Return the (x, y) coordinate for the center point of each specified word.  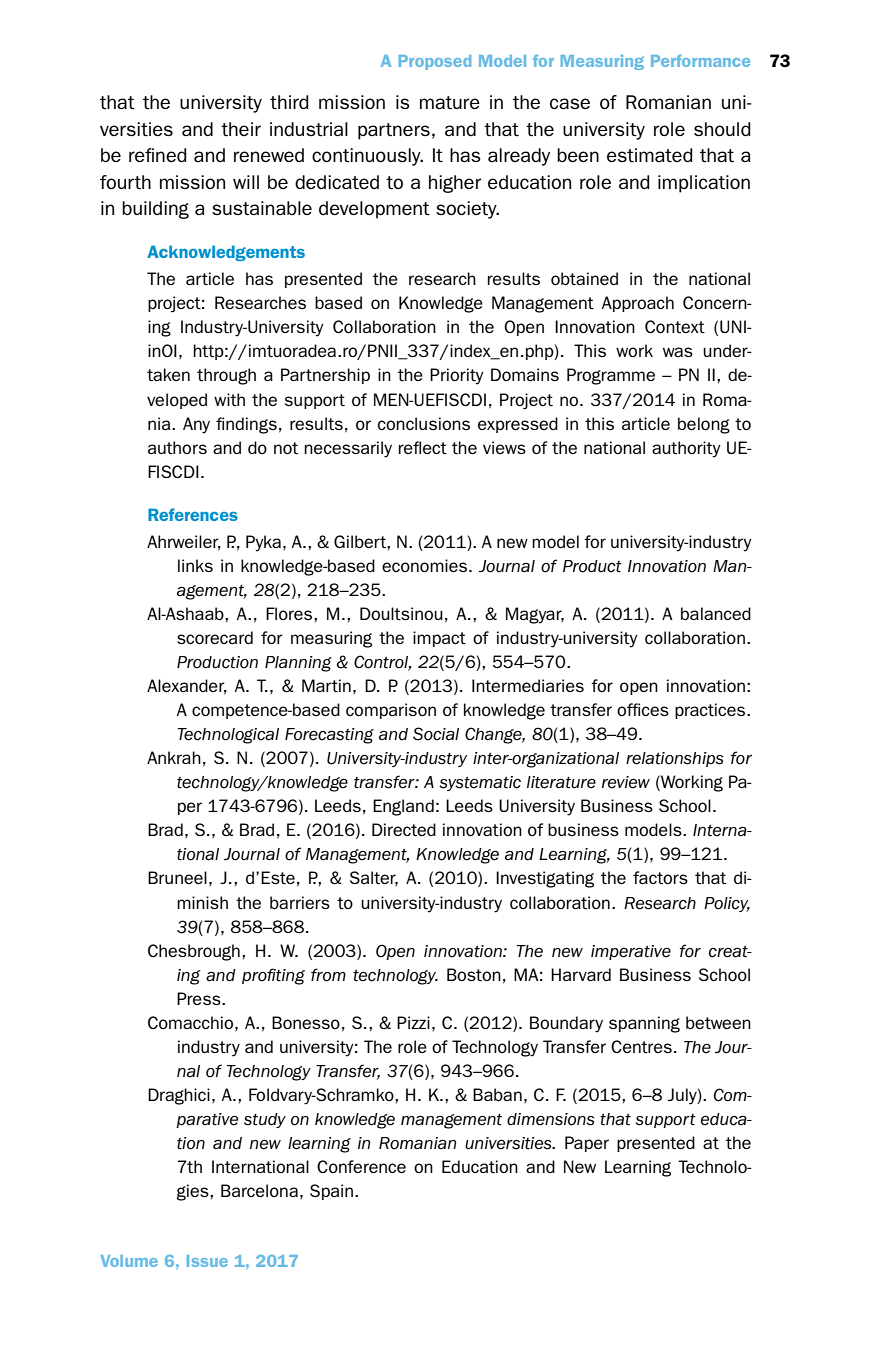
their (241, 129)
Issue (207, 1261)
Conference (361, 1166)
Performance (700, 61)
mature (450, 103)
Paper (587, 1144)
